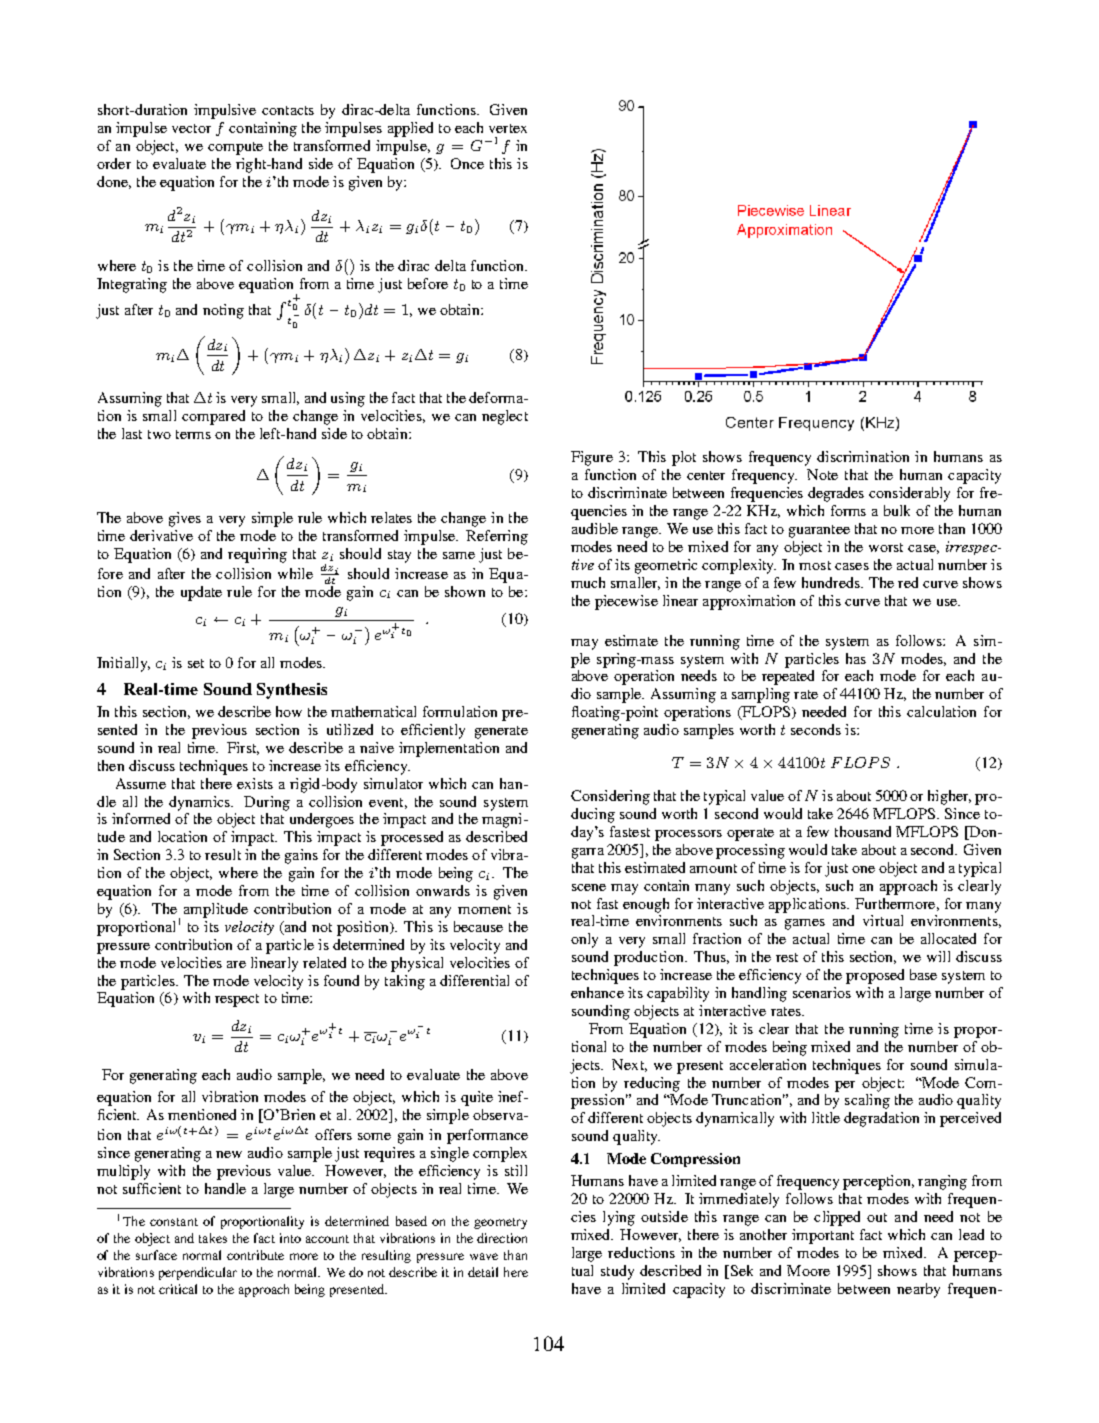  What do you see at coordinates (508, 128) in the screenshot?
I see `vertex` at bounding box center [508, 128].
